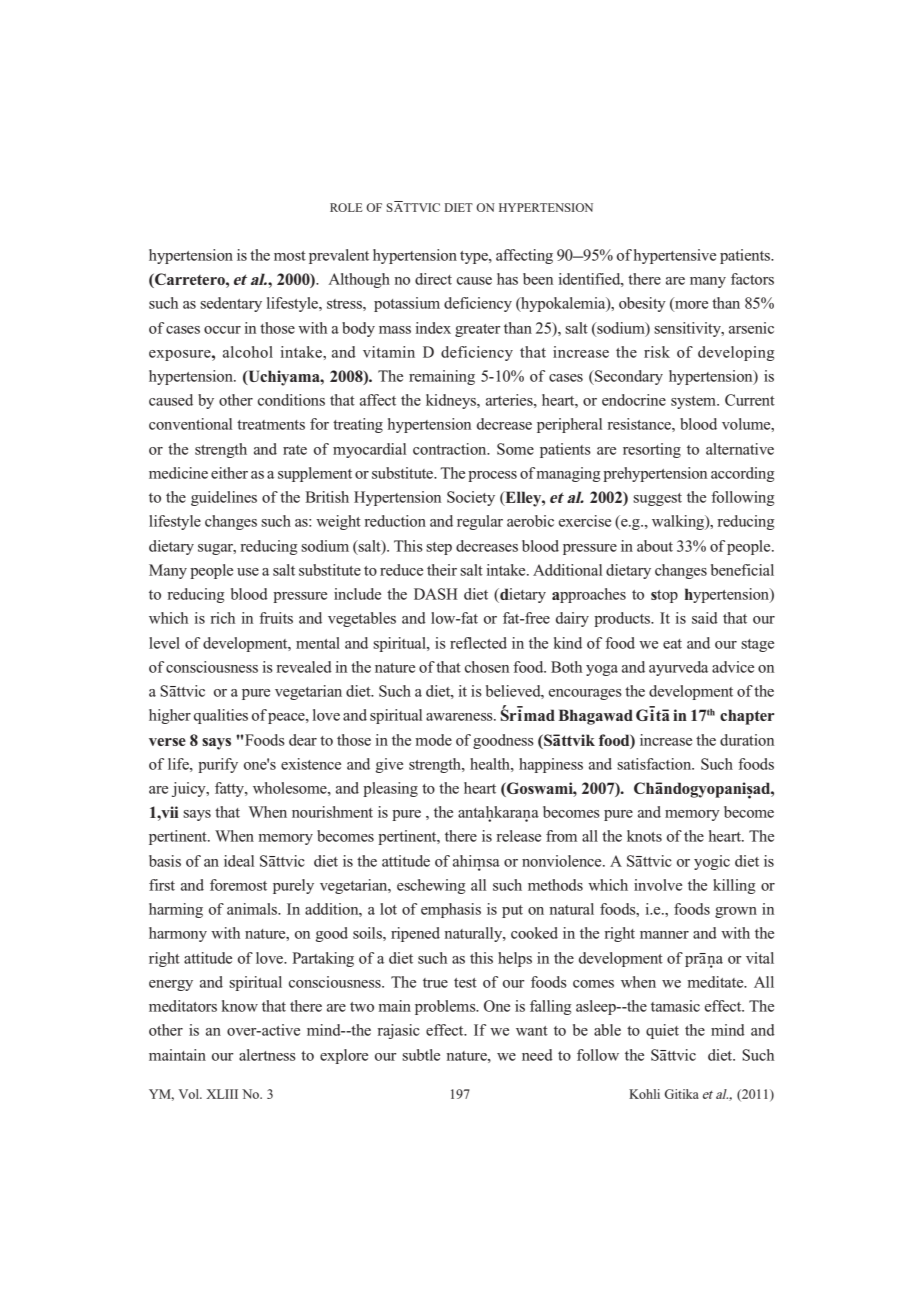 This image has width=924, height=1308. I want to click on subtle, so click(421, 1055).
